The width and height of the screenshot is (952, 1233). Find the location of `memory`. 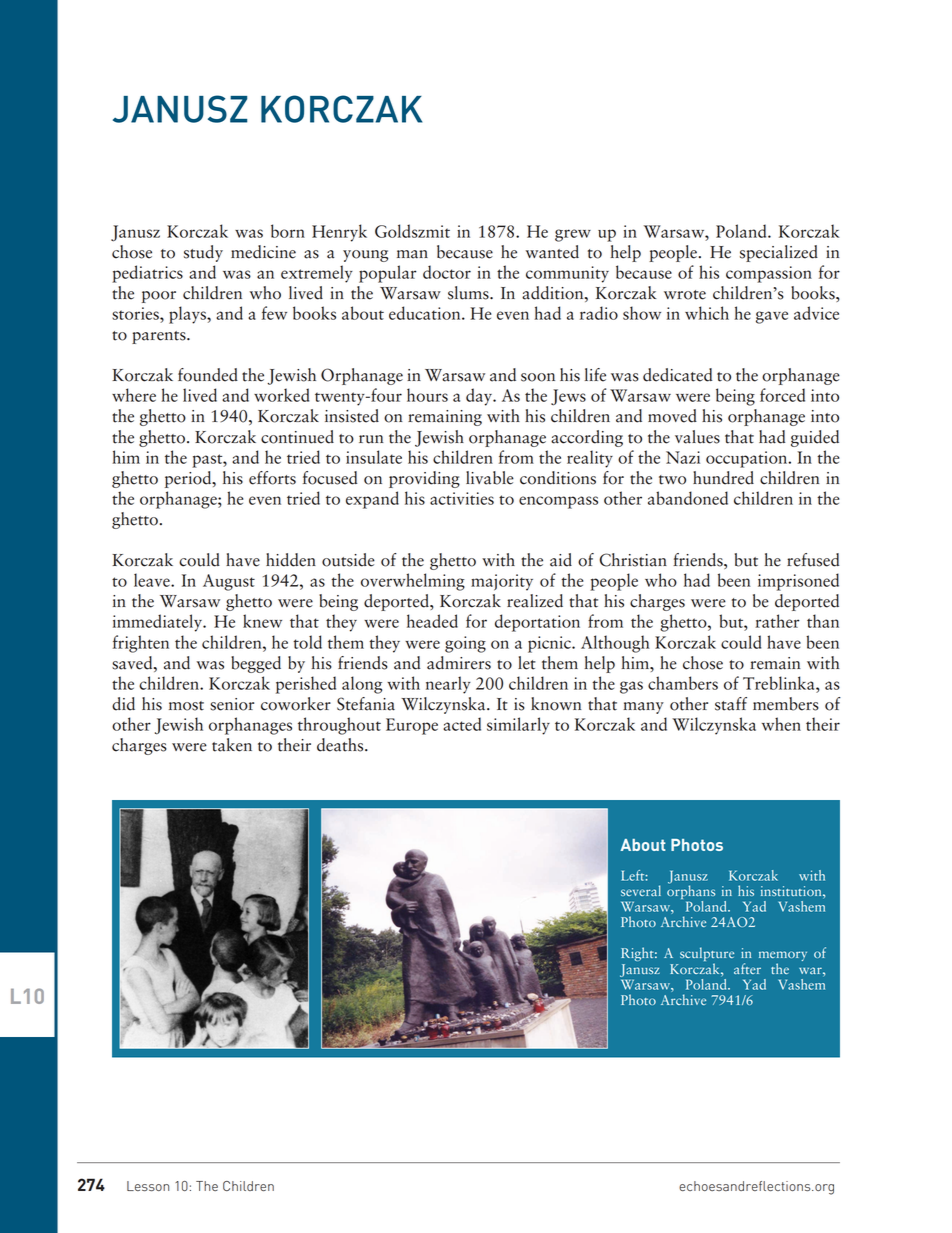

memory is located at coordinates (783, 957).
